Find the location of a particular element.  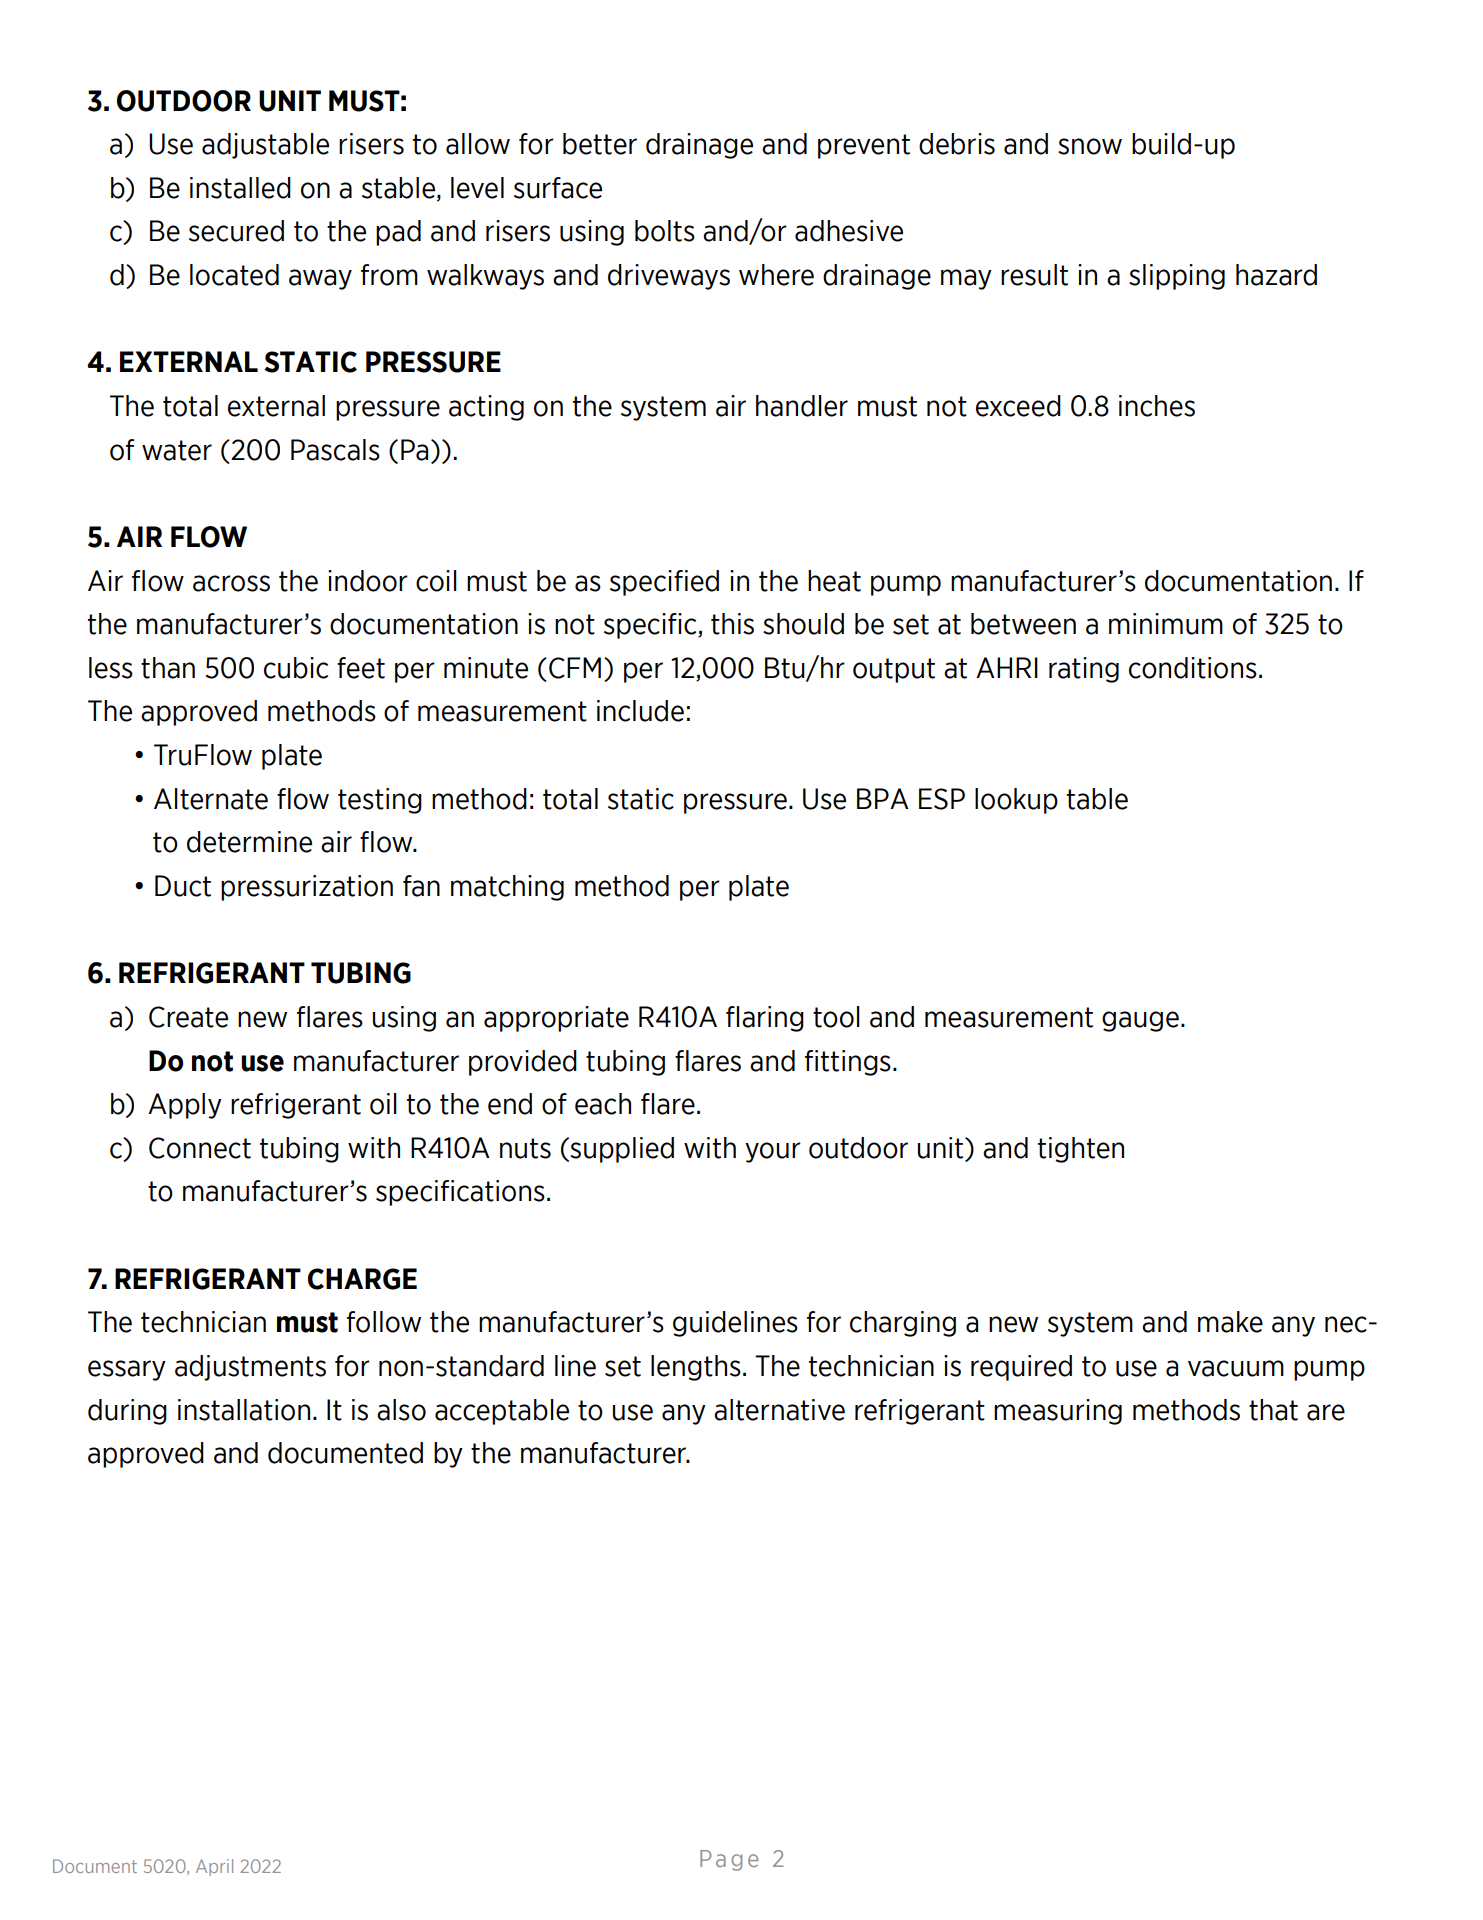

measuring is located at coordinates (1058, 1412).
